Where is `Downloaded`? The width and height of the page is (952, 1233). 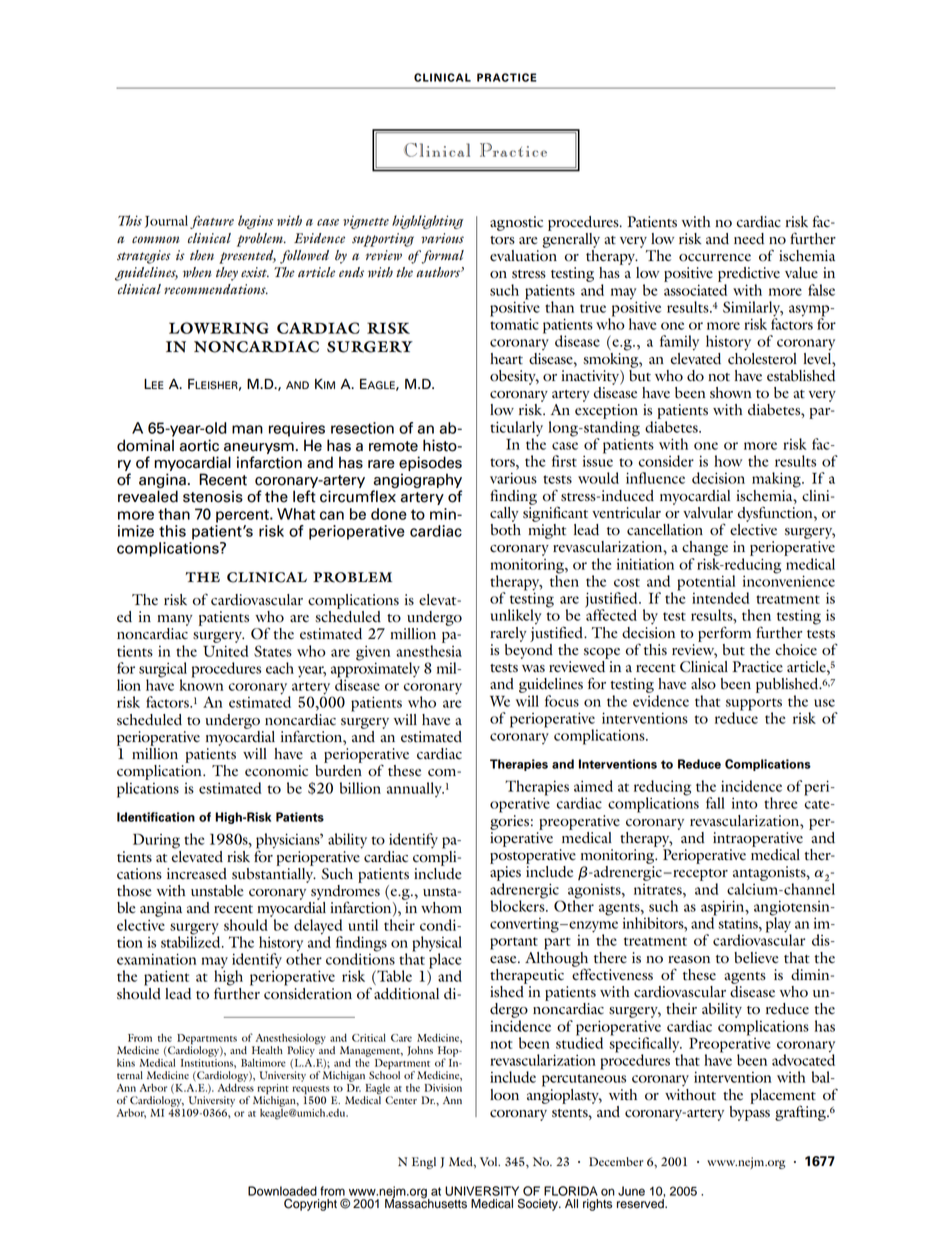
Downloaded is located at coordinates (282, 1191).
